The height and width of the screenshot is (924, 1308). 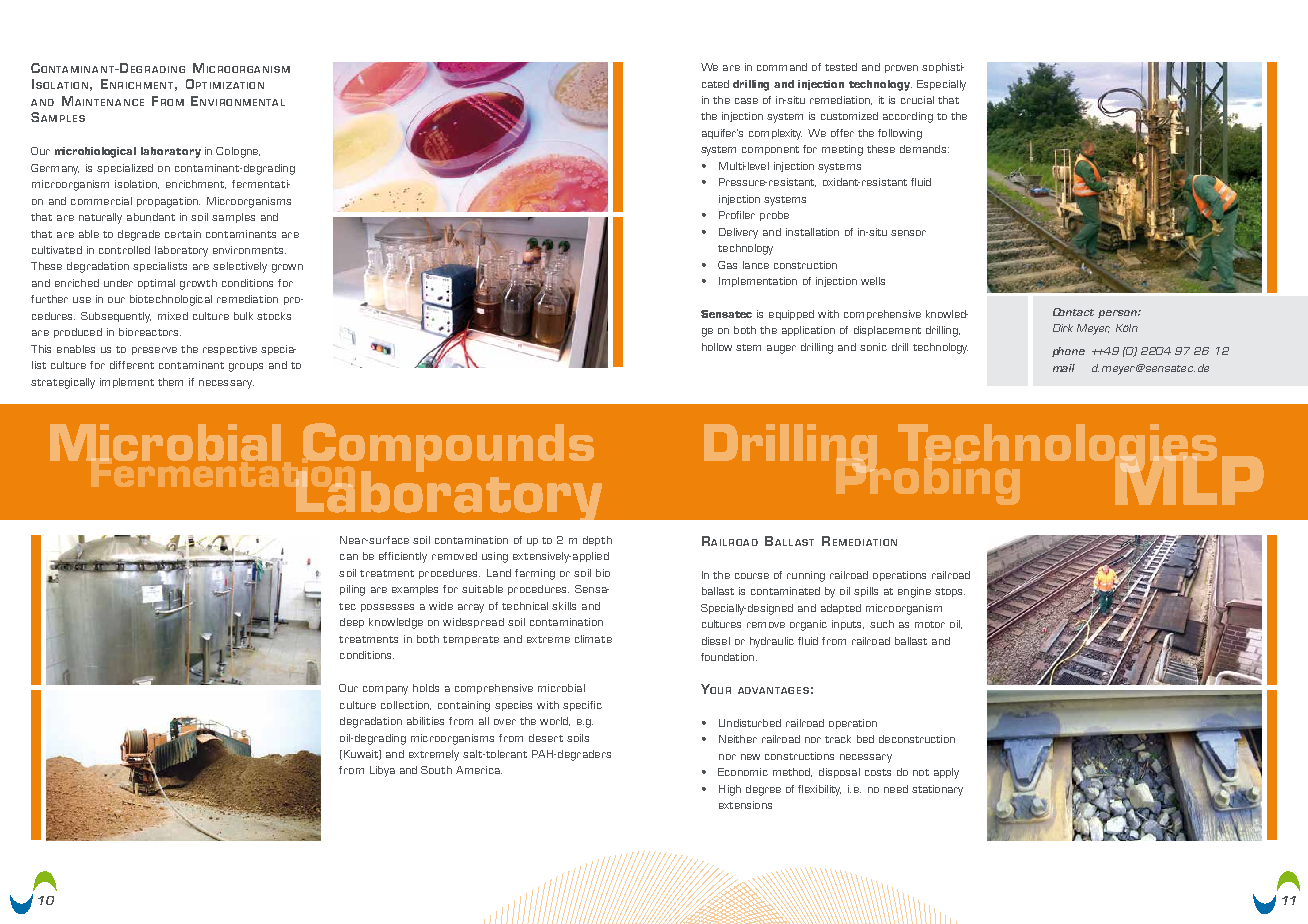 I want to click on Technologies, so click(x=1057, y=449).
